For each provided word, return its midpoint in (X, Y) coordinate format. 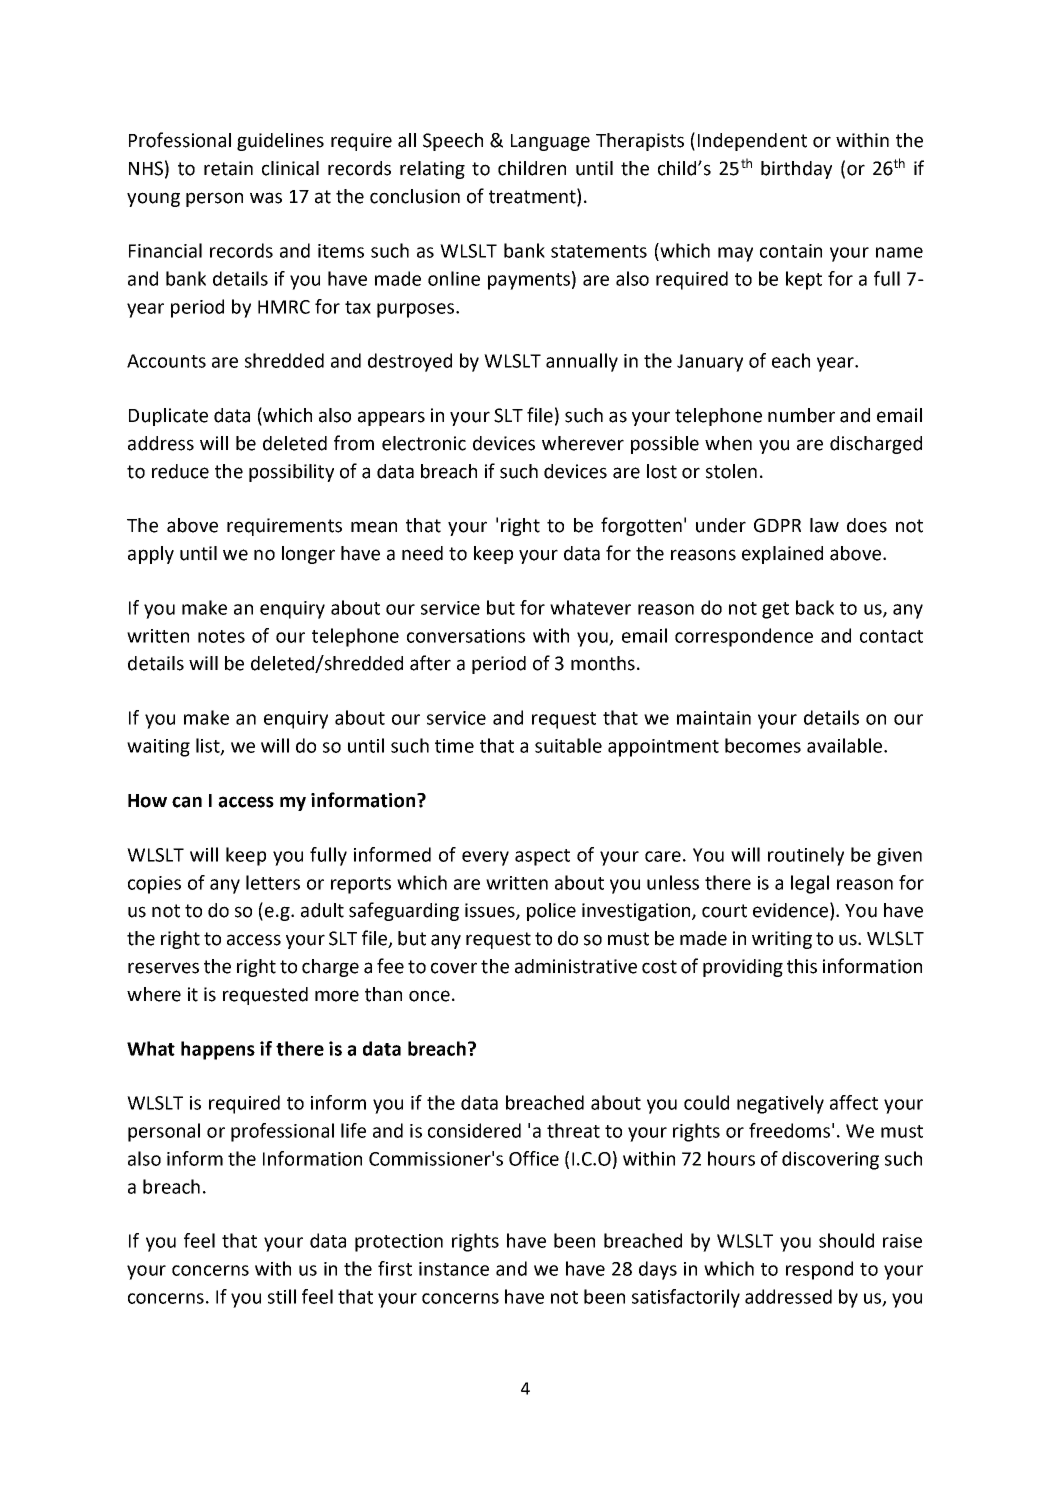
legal (810, 884)
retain (228, 168)
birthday (796, 170)
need (422, 553)
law (824, 525)
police (551, 912)
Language (550, 142)
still (282, 1296)
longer (308, 555)
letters (273, 882)
